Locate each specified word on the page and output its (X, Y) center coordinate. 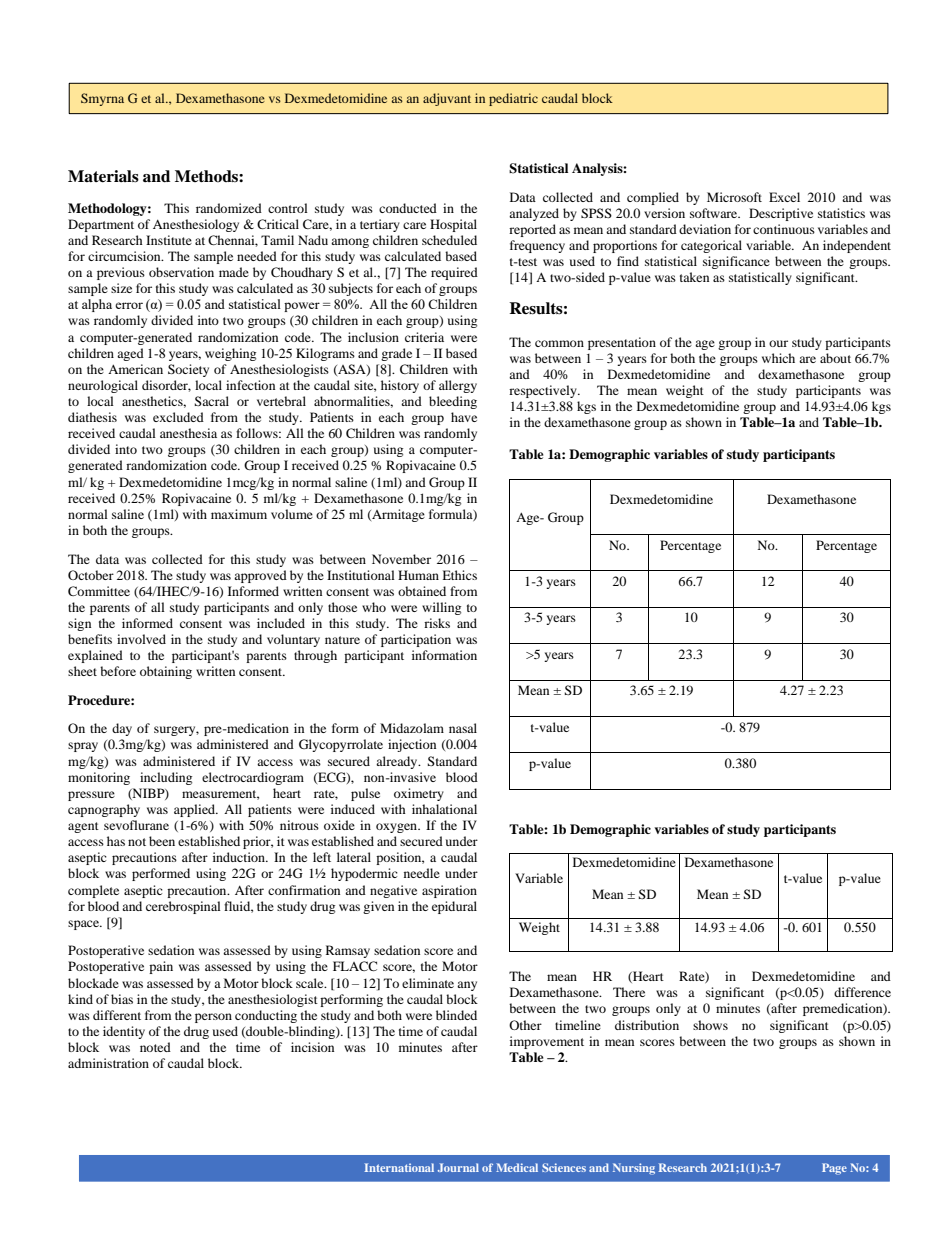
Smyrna (102, 99)
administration (108, 1063)
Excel (784, 197)
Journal (458, 1167)
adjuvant (447, 99)
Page (834, 1169)
